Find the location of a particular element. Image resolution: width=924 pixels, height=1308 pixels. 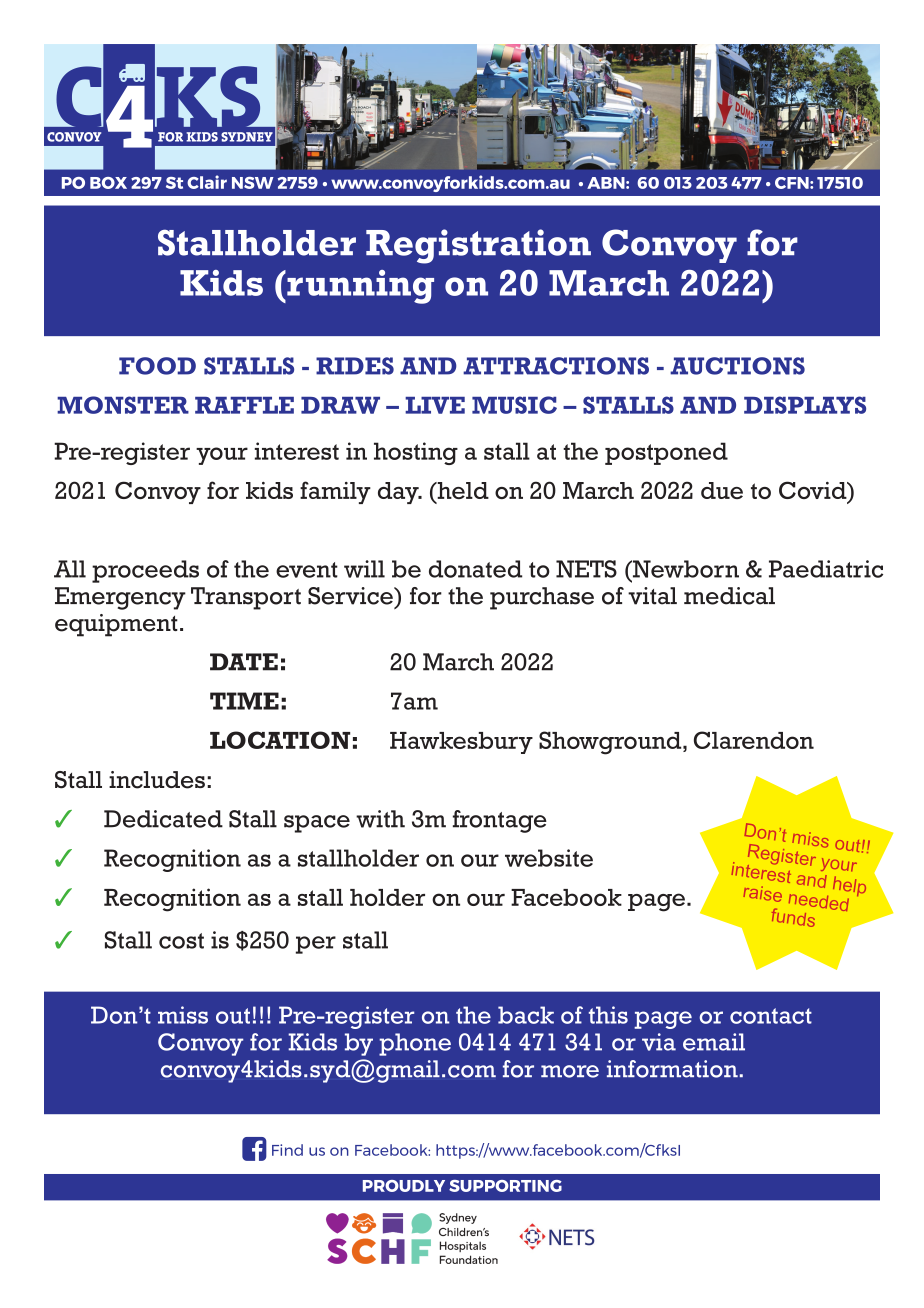

due is located at coordinates (722, 490).
